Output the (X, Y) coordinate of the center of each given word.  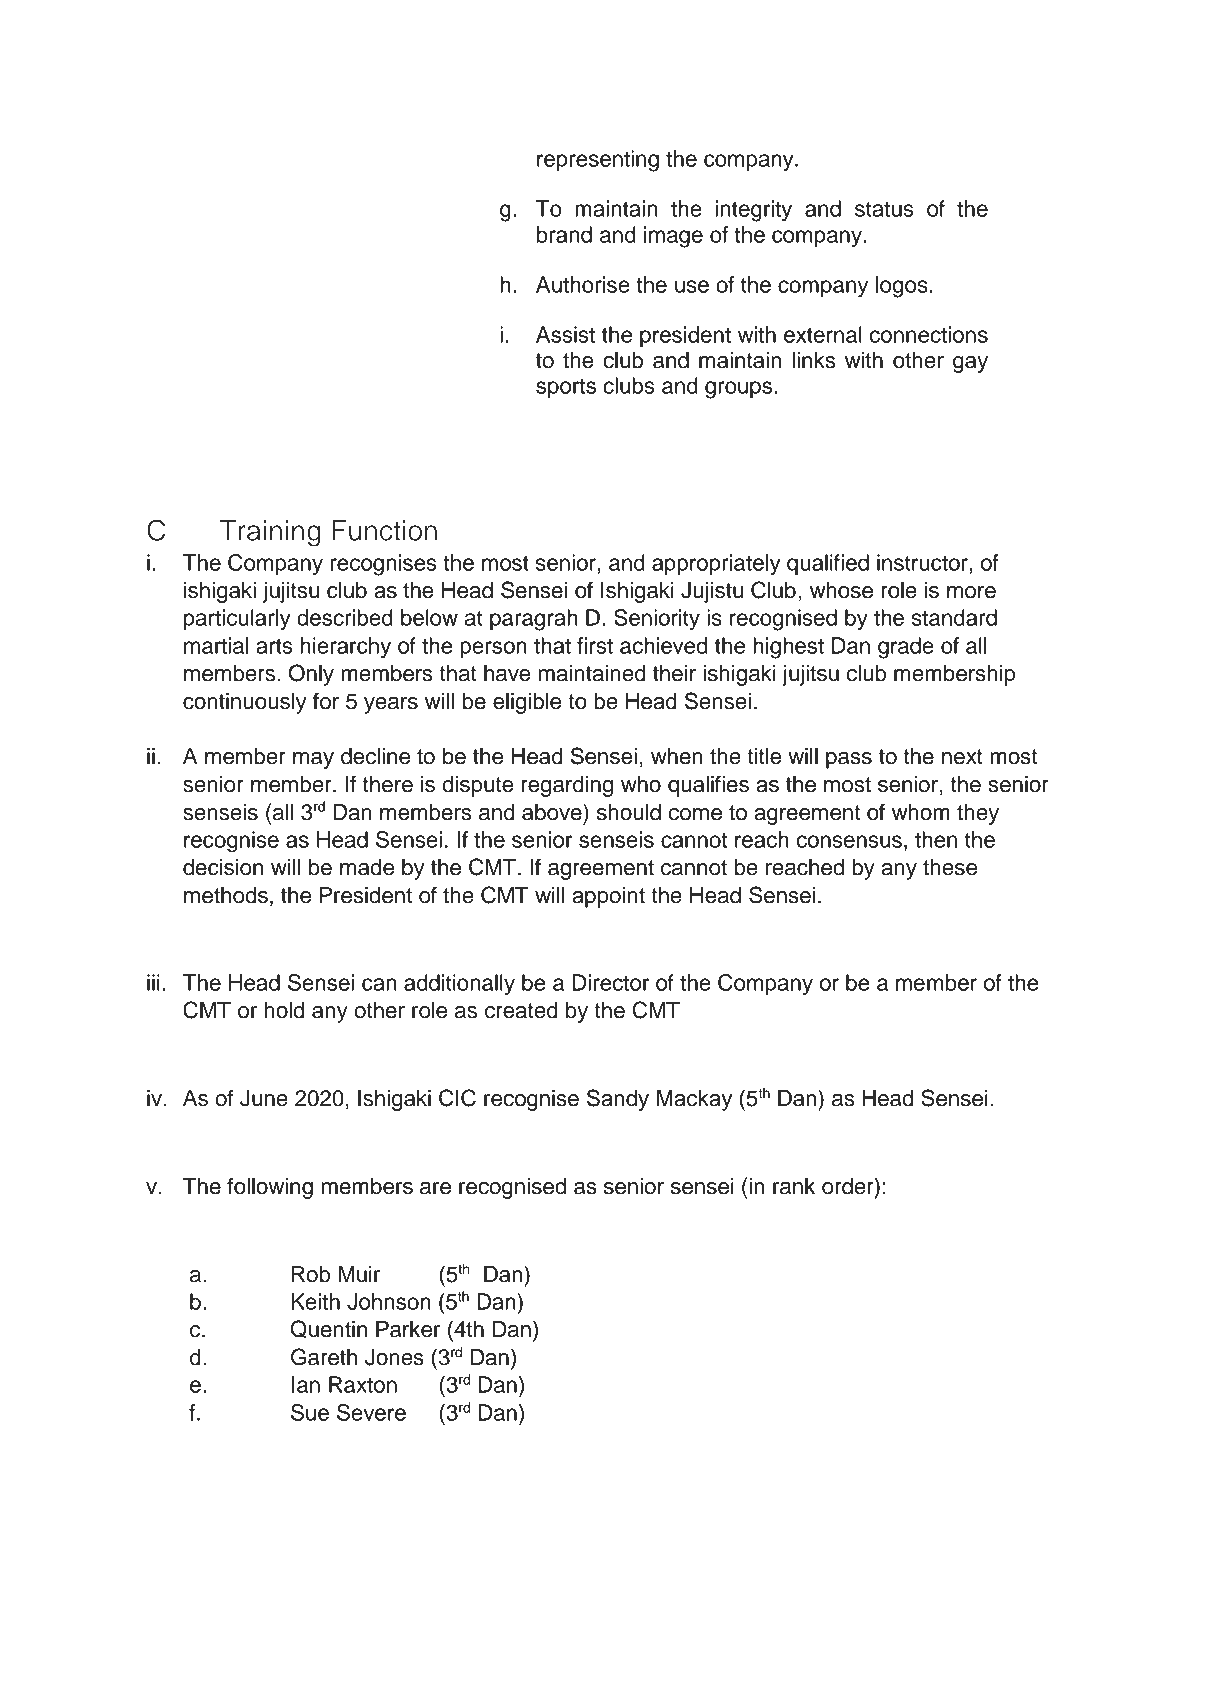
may (313, 760)
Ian (306, 1384)
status (884, 209)
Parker (408, 1329)
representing (598, 161)
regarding (567, 786)
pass (849, 760)
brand (564, 234)
